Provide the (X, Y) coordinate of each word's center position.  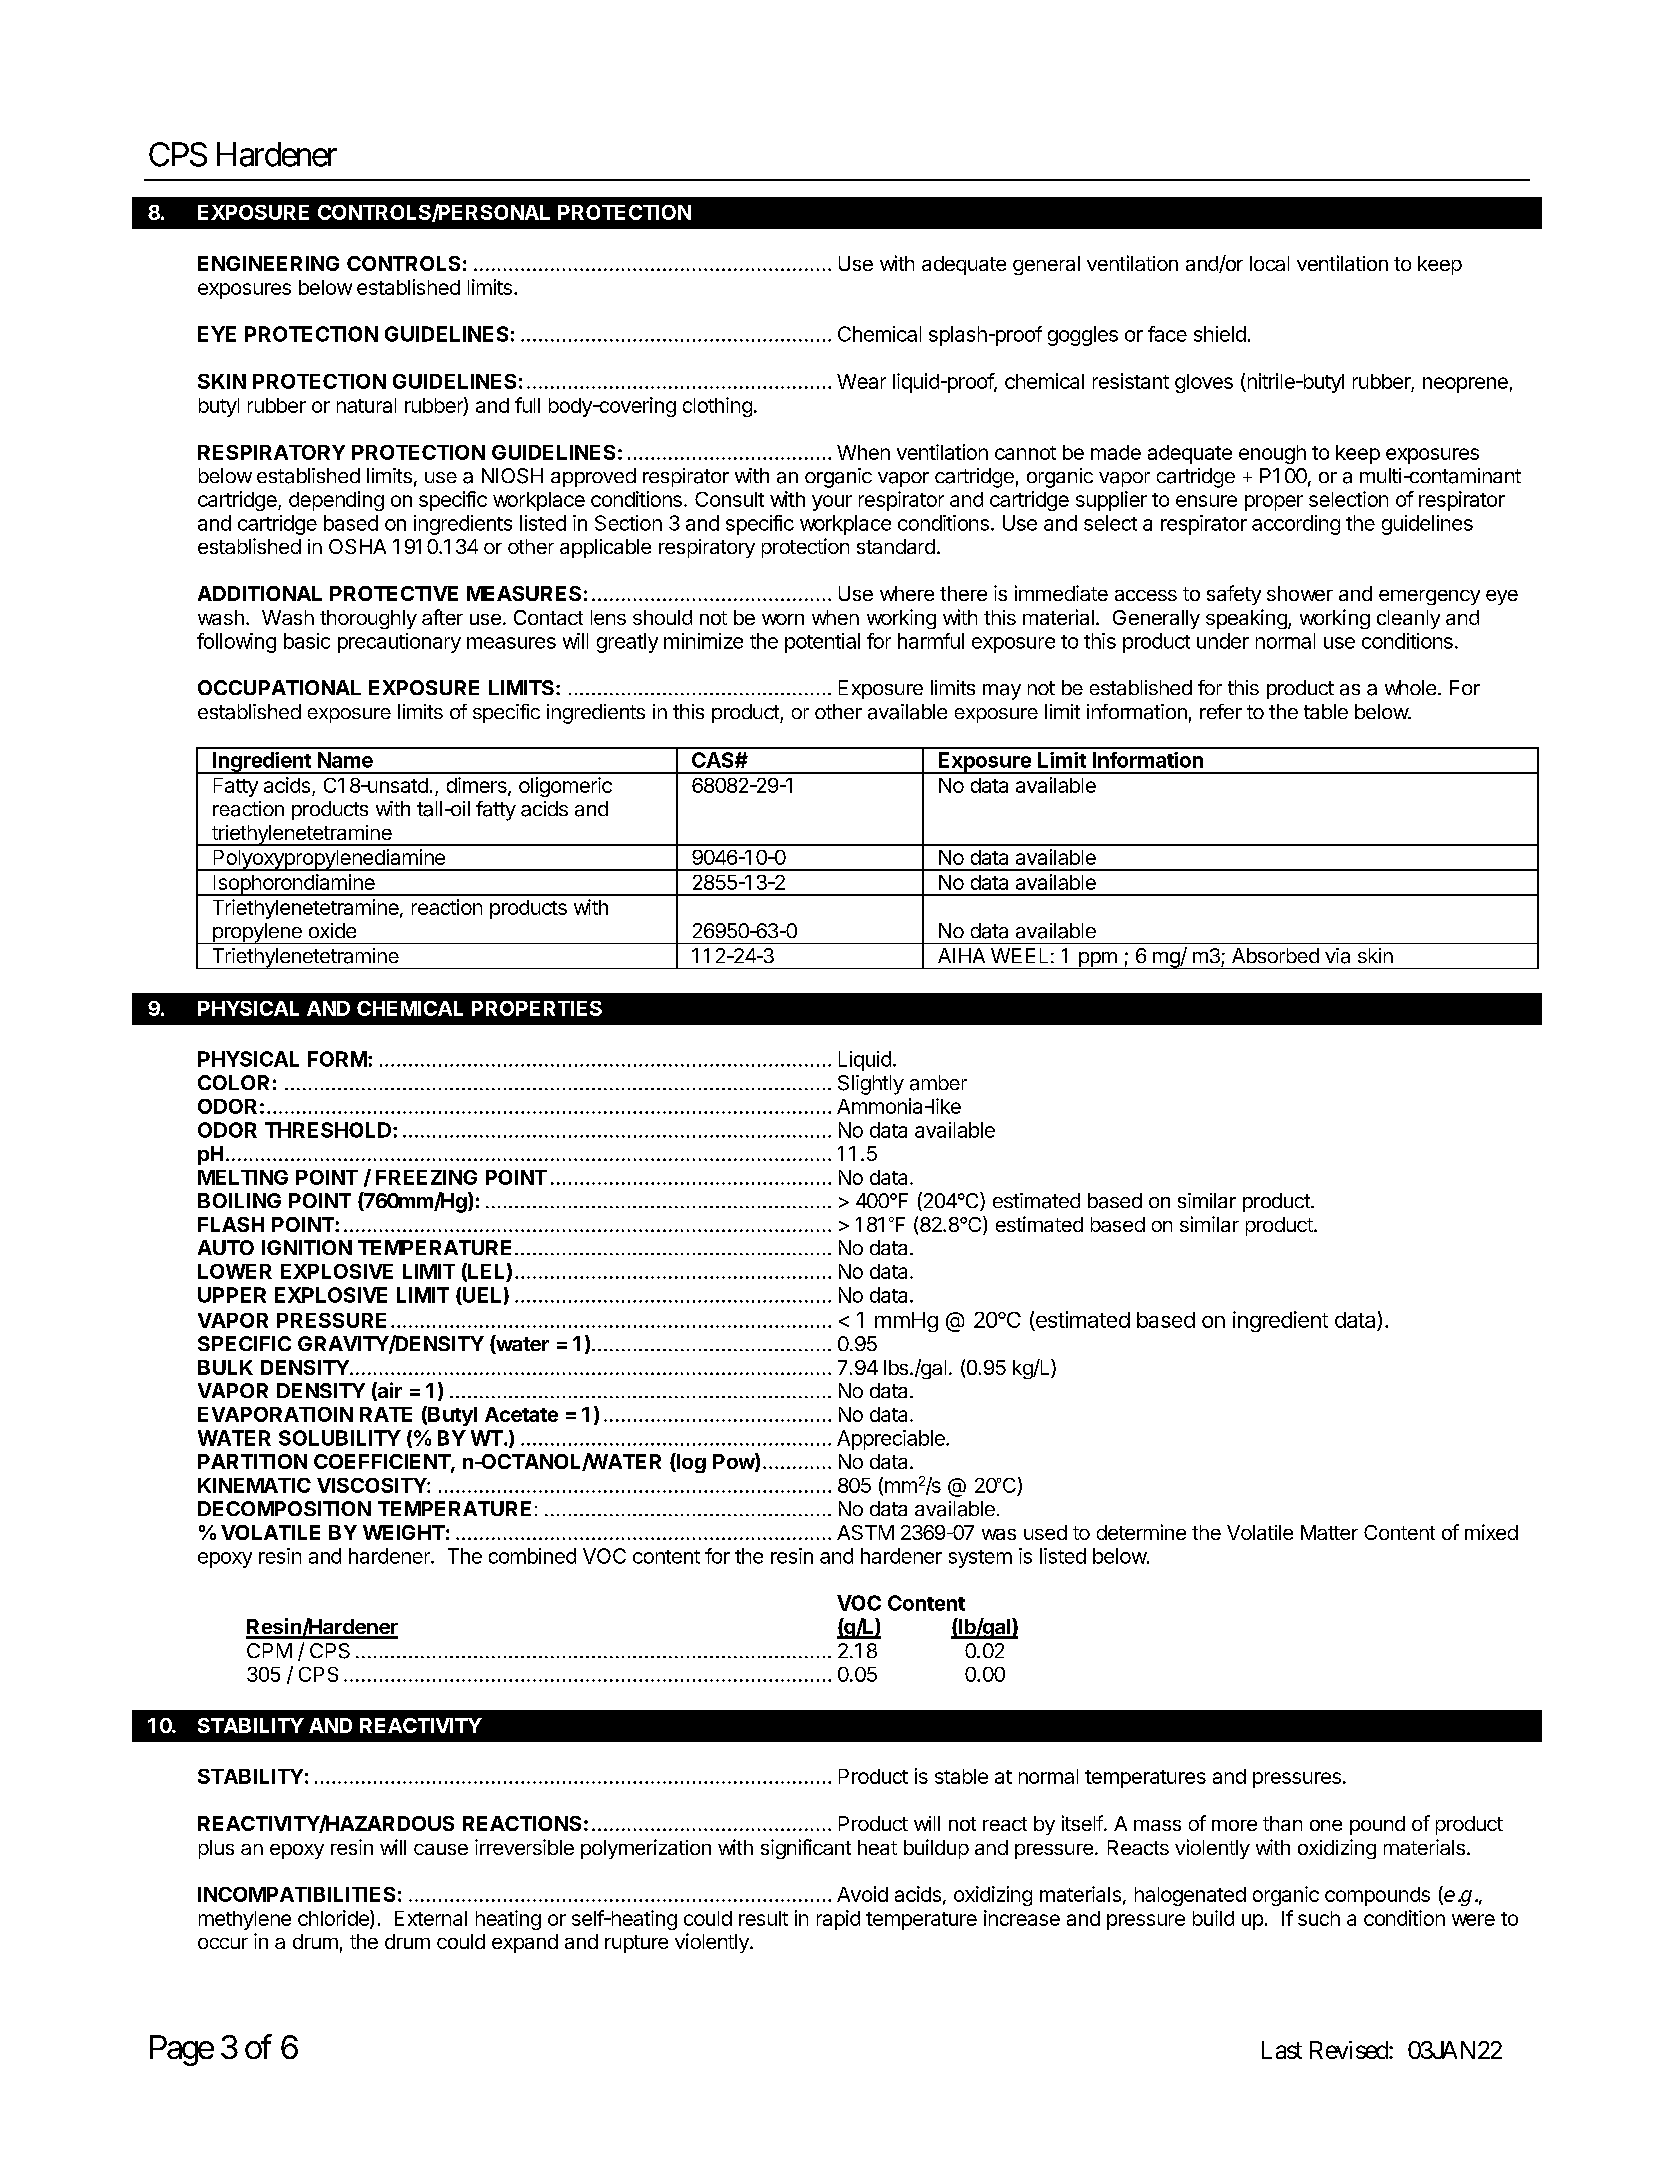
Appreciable (892, 1440)
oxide (332, 930)
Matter (1329, 1532)
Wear (861, 381)
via (1337, 956)
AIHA (961, 955)
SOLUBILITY (340, 1438)
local (1269, 263)
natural (366, 405)
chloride (334, 1919)
